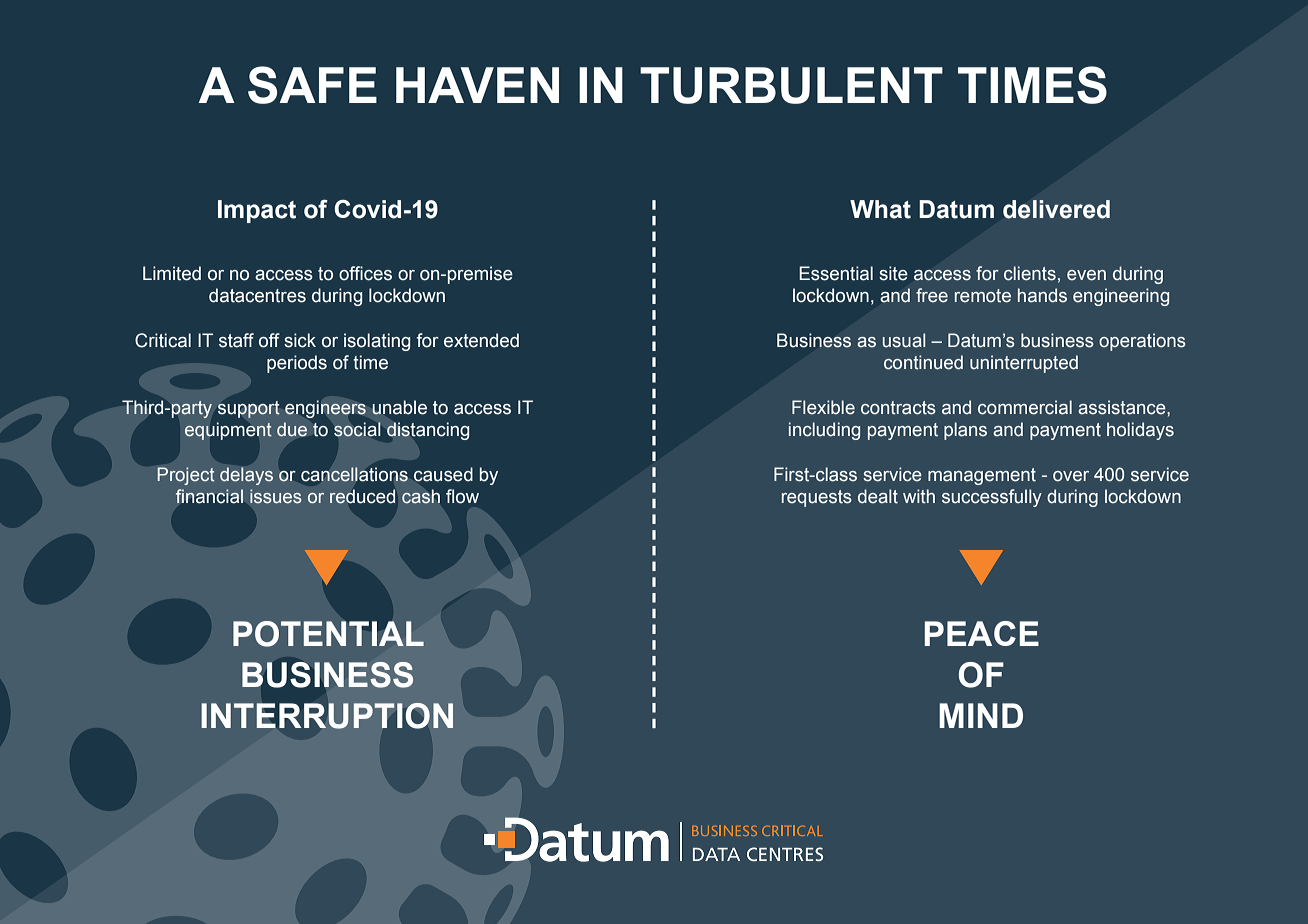 This screenshot has height=924, width=1308. Describe the element at coordinates (1056, 209) in the screenshot. I see `delivered` at that location.
